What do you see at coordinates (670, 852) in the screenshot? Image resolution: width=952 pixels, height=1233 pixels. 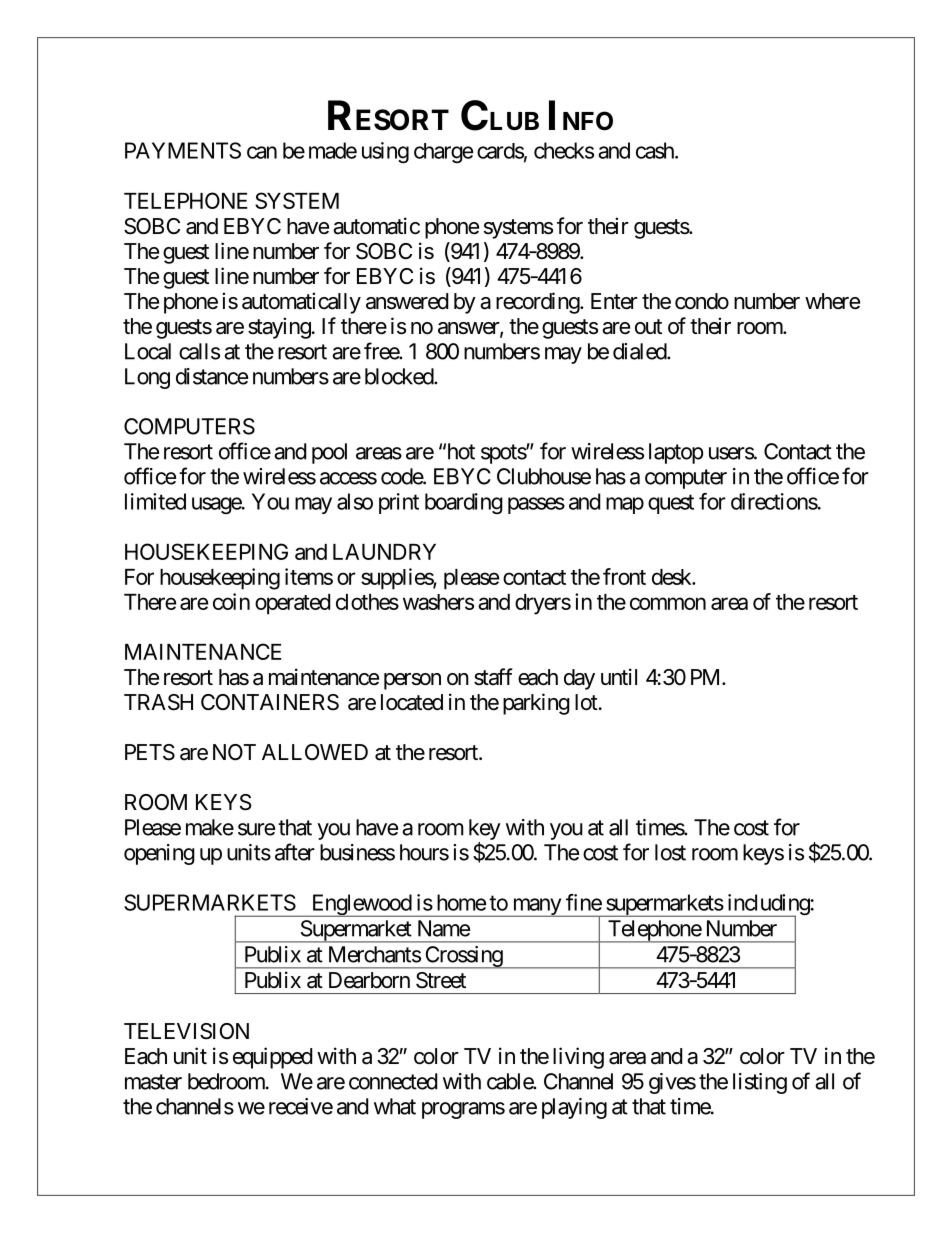 I see `lost` at bounding box center [670, 852].
